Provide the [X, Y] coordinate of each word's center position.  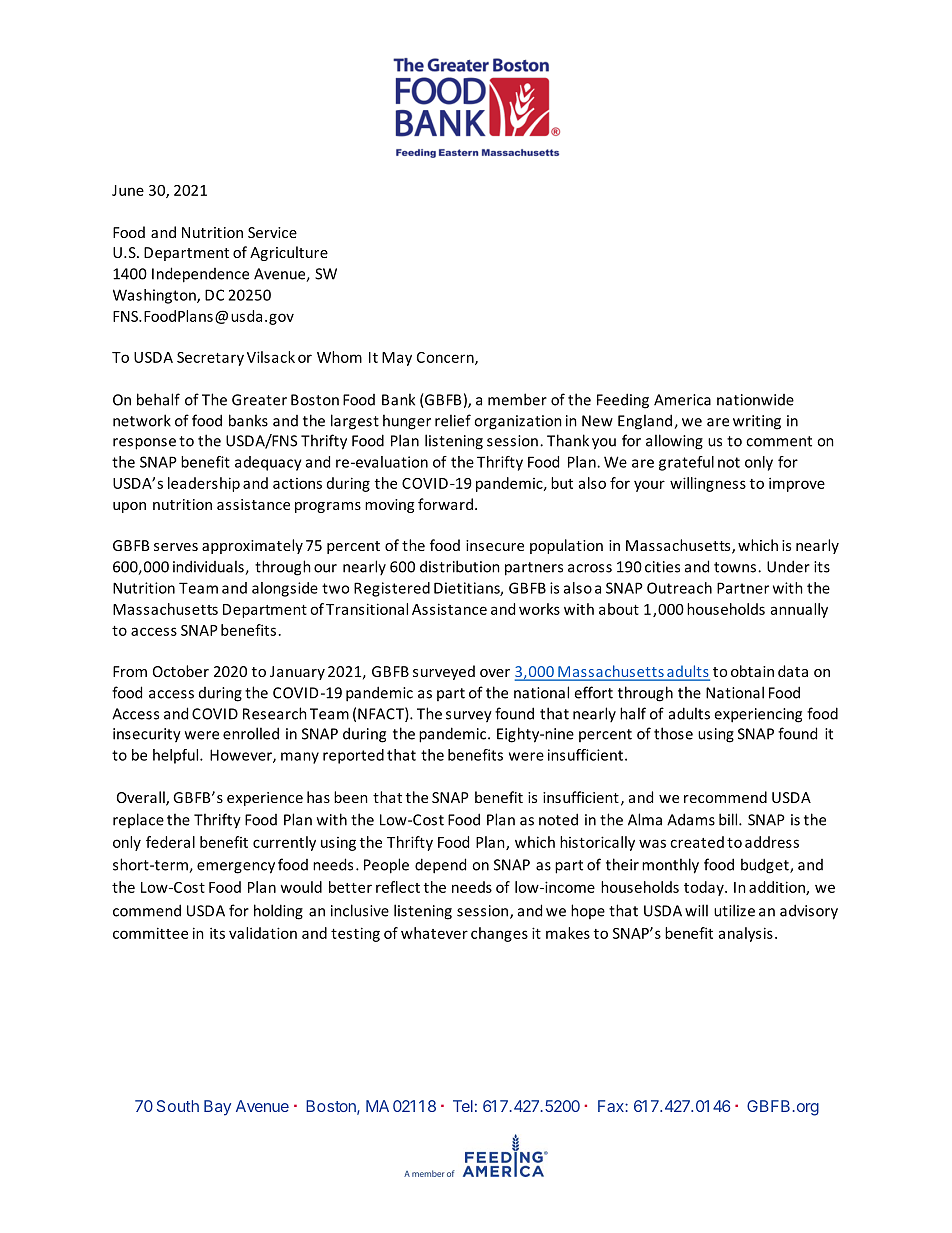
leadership [204, 484]
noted [558, 819]
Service [272, 232]
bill [729, 819]
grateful [686, 463]
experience [265, 799]
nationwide [755, 400]
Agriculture [289, 253]
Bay [217, 1108]
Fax [612, 1106]
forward [447, 504]
